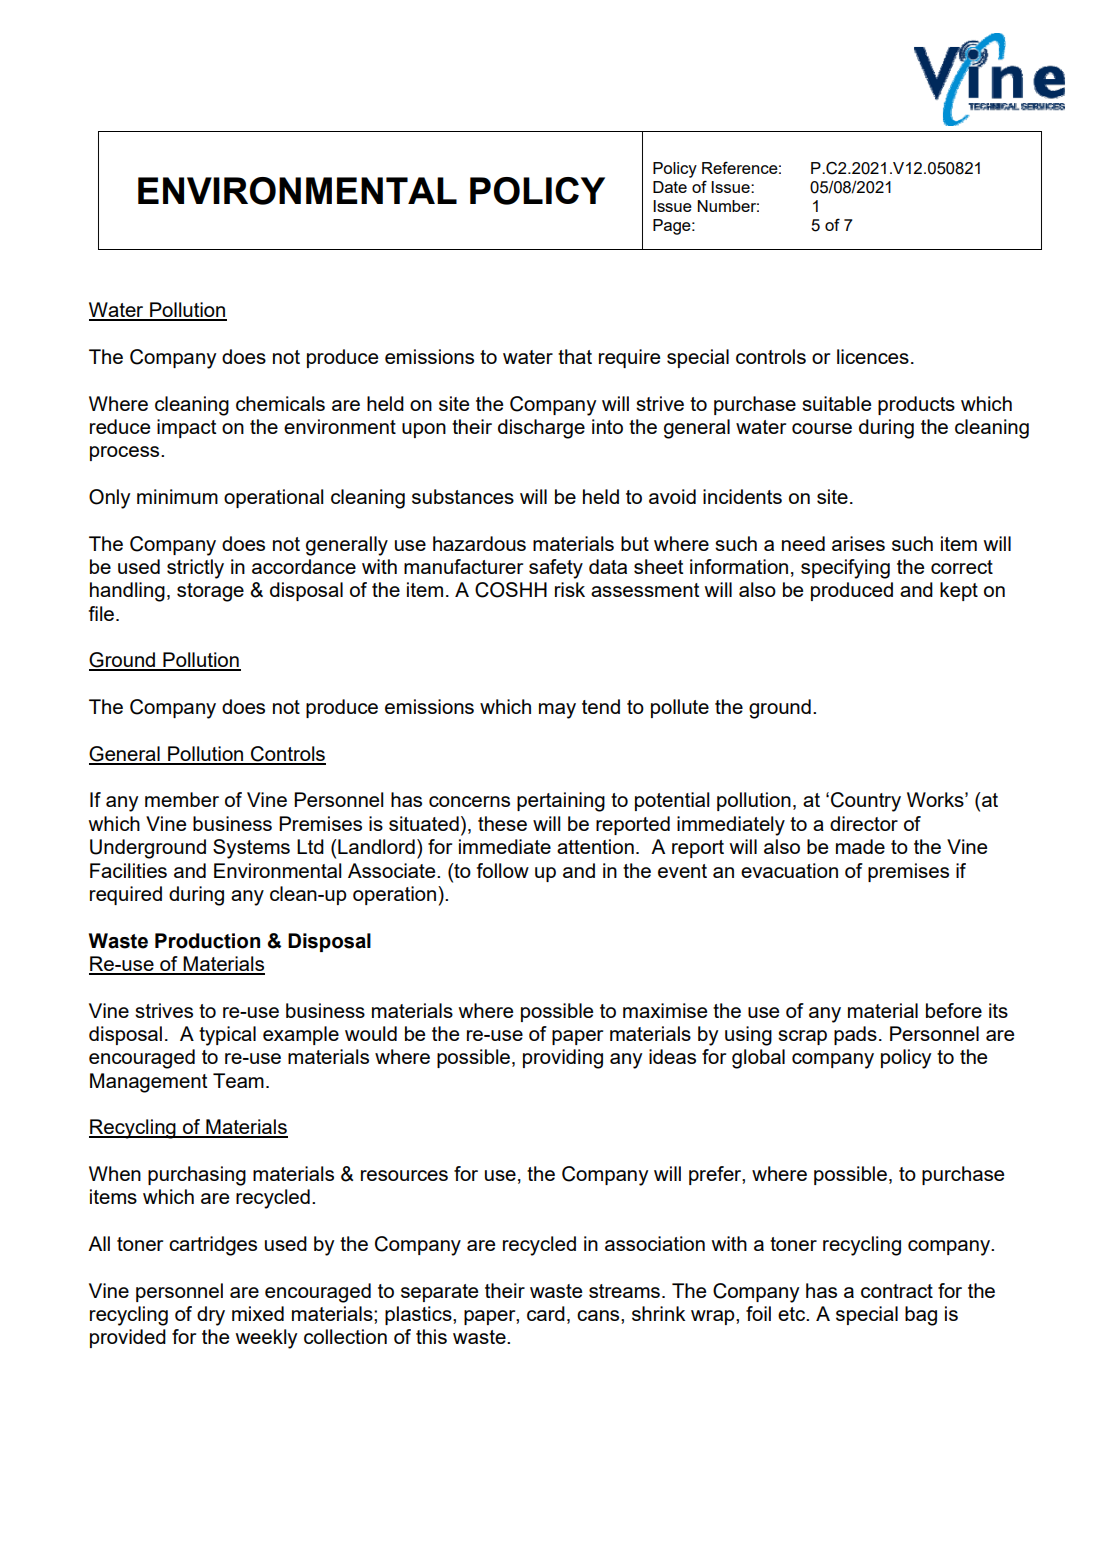  I want to click on member, so click(182, 799).
